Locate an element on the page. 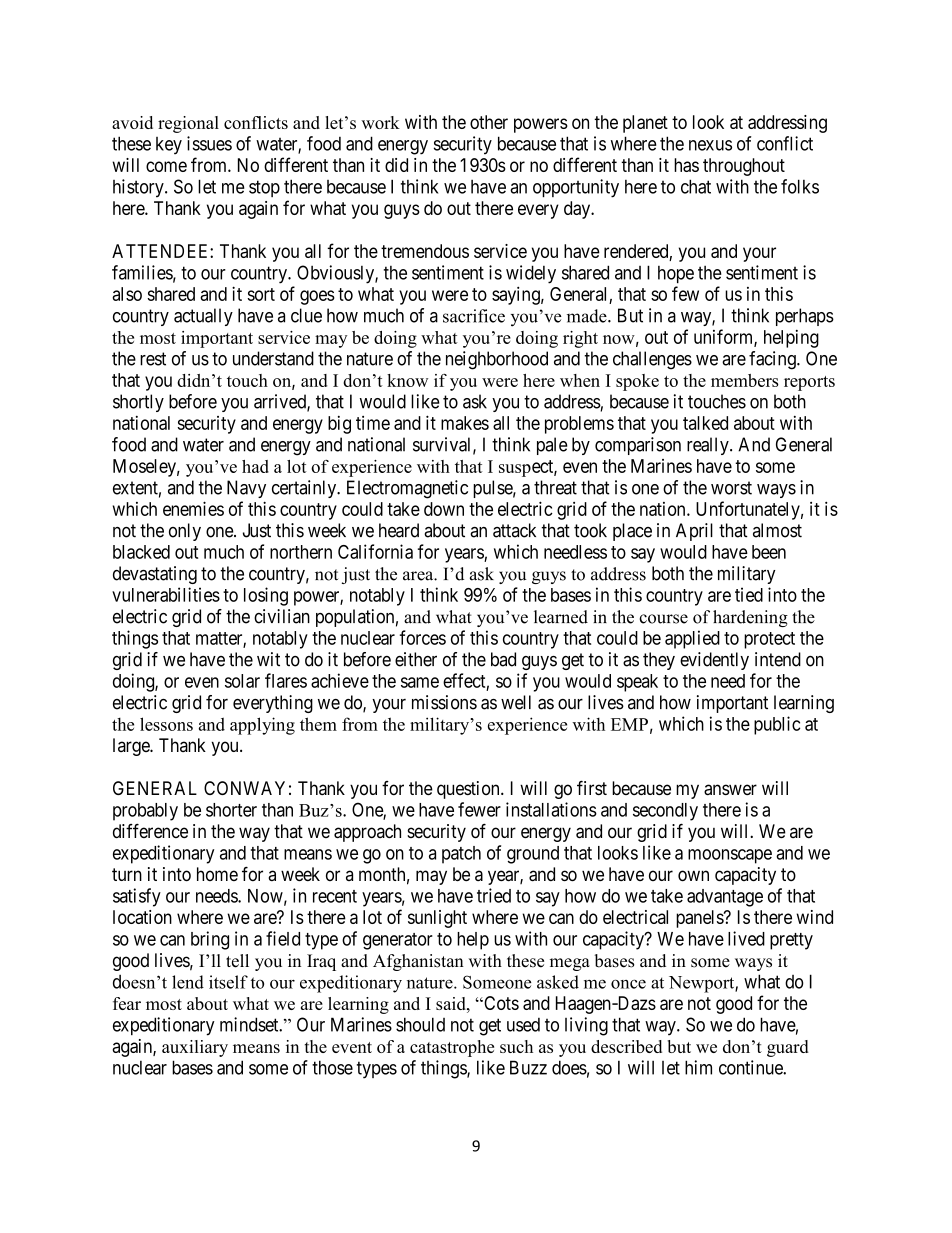 The width and height of the image is (952, 1233). other is located at coordinates (489, 122).
